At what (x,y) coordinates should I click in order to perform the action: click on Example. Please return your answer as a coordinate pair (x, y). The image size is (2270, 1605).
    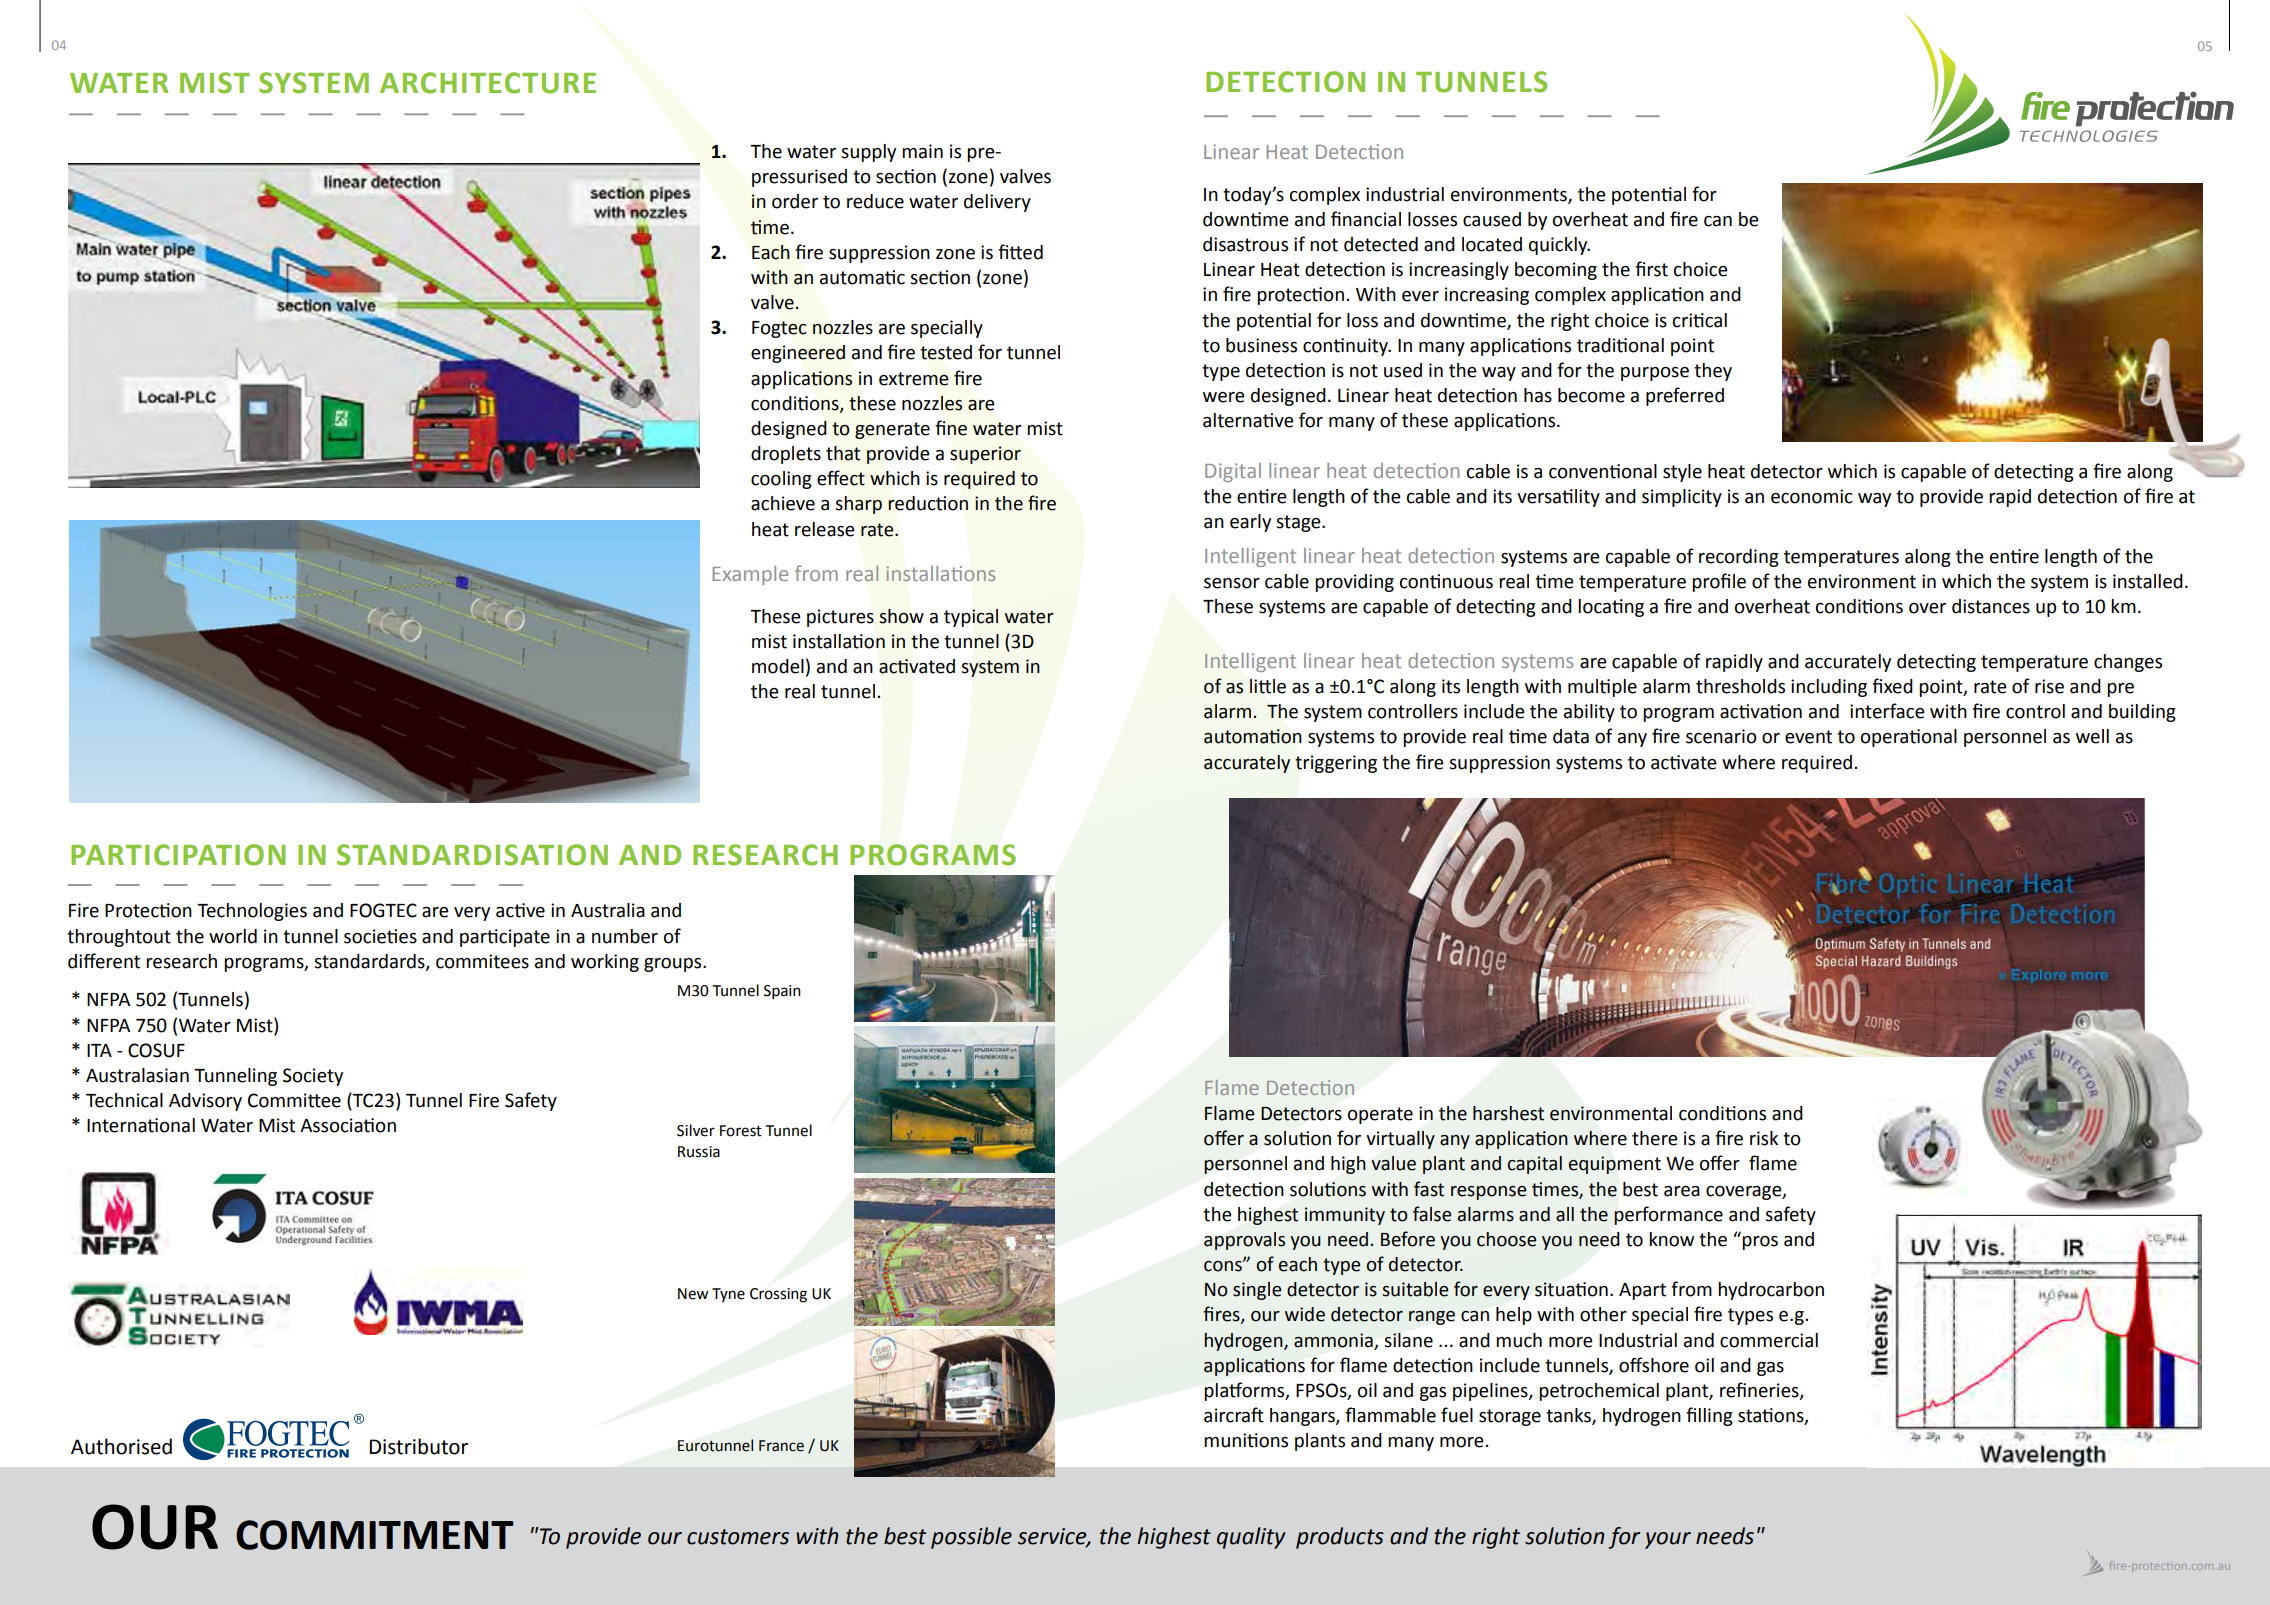
    Looking at the image, I should click on (750, 575).
